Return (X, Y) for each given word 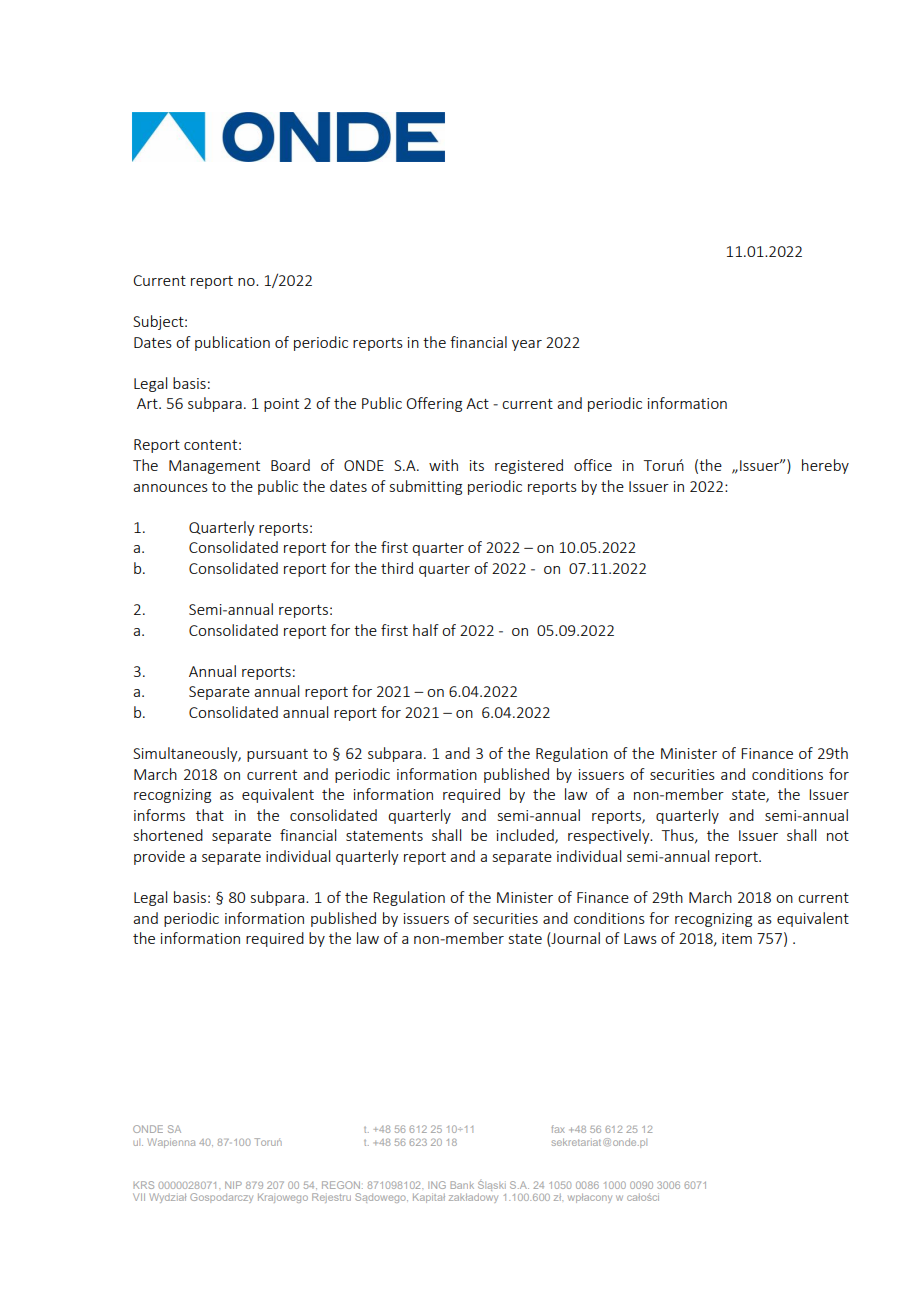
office (593, 465)
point (281, 405)
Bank (462, 1185)
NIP (233, 1185)
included (526, 836)
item (737, 938)
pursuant (277, 755)
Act (477, 403)
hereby (825, 466)
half (426, 630)
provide (159, 857)
